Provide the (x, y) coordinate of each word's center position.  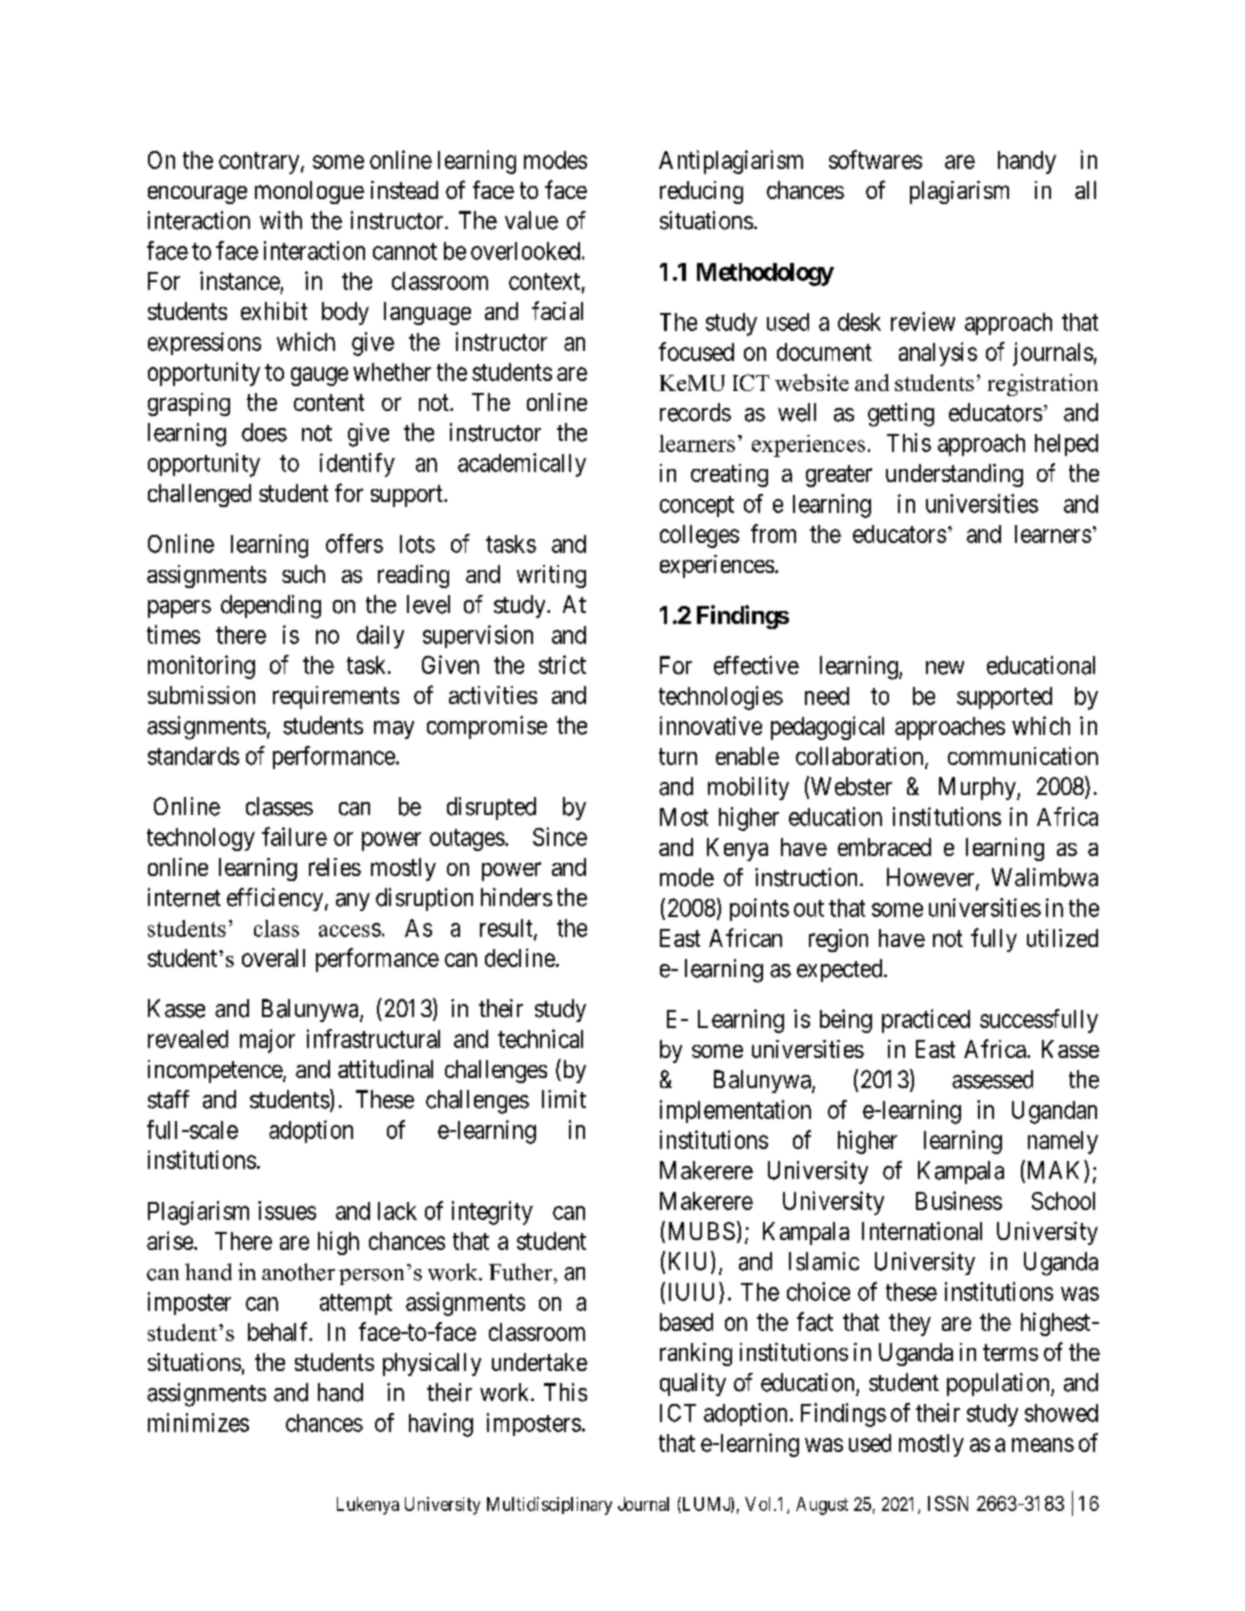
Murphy (978, 788)
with (281, 220)
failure (294, 836)
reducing (701, 192)
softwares (875, 159)
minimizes (198, 1422)
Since (560, 836)
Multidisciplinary (549, 1506)
